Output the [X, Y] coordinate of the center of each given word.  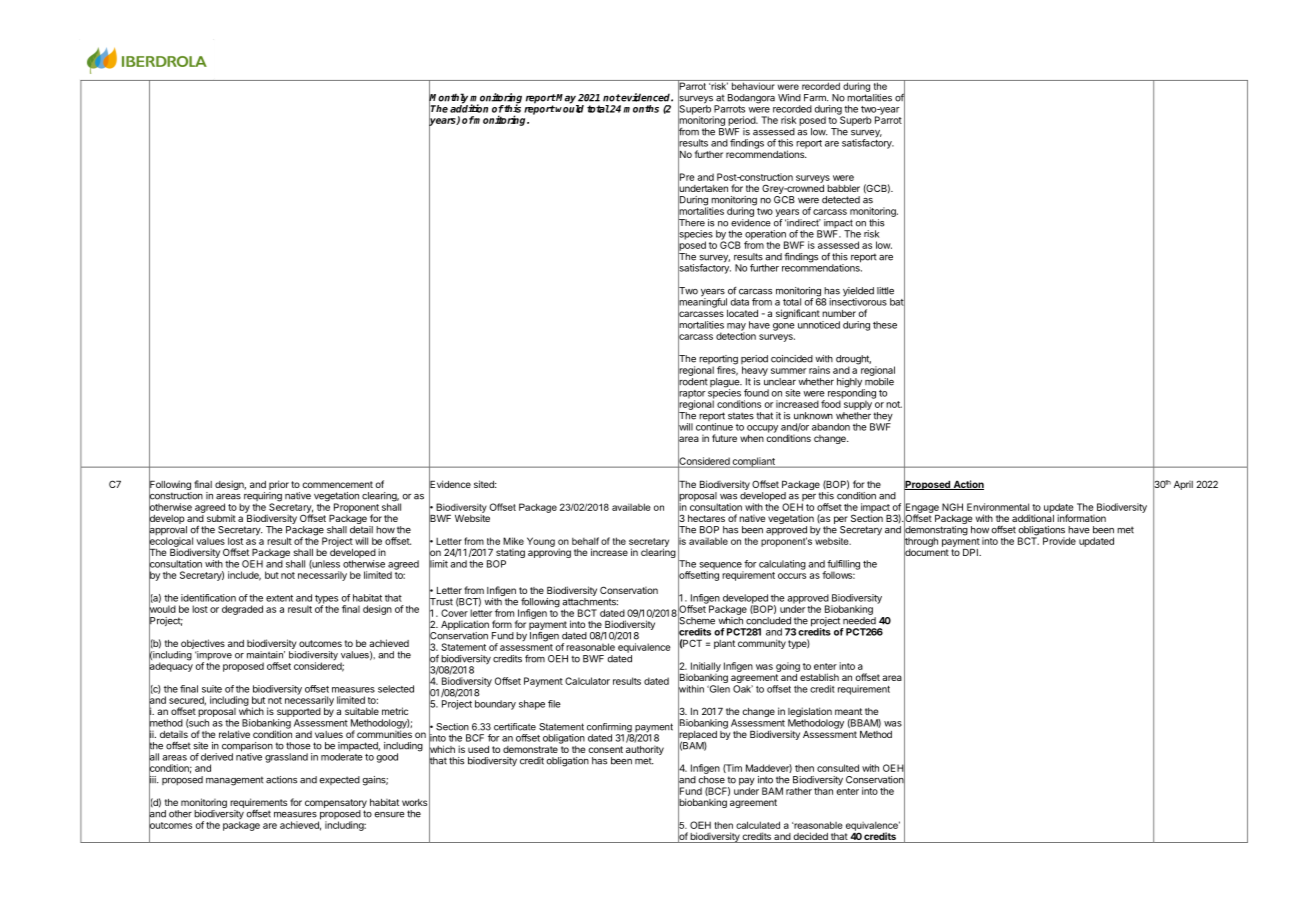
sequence [721, 567]
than [823, 791]
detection [736, 335]
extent [279, 598]
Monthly [448, 99]
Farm [816, 98]
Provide [1059, 541]
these [885, 325]
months [641, 109]
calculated [758, 825]
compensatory [336, 805]
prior [279, 485]
